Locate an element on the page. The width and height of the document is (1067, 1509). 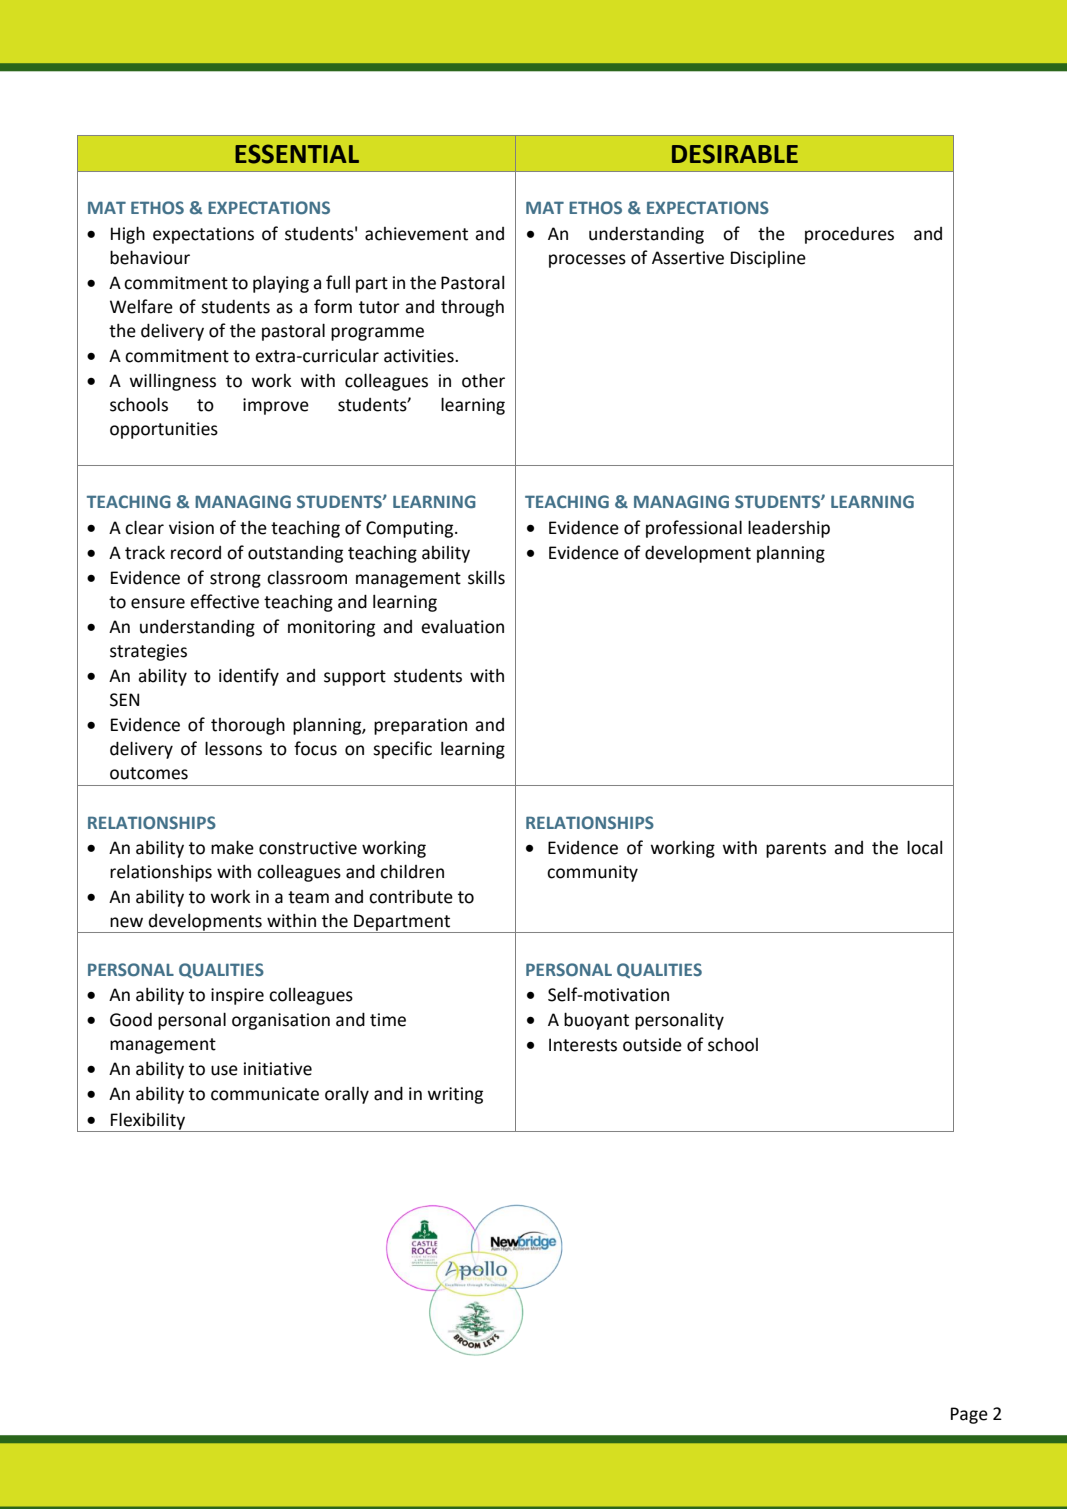
other is located at coordinates (483, 380).
